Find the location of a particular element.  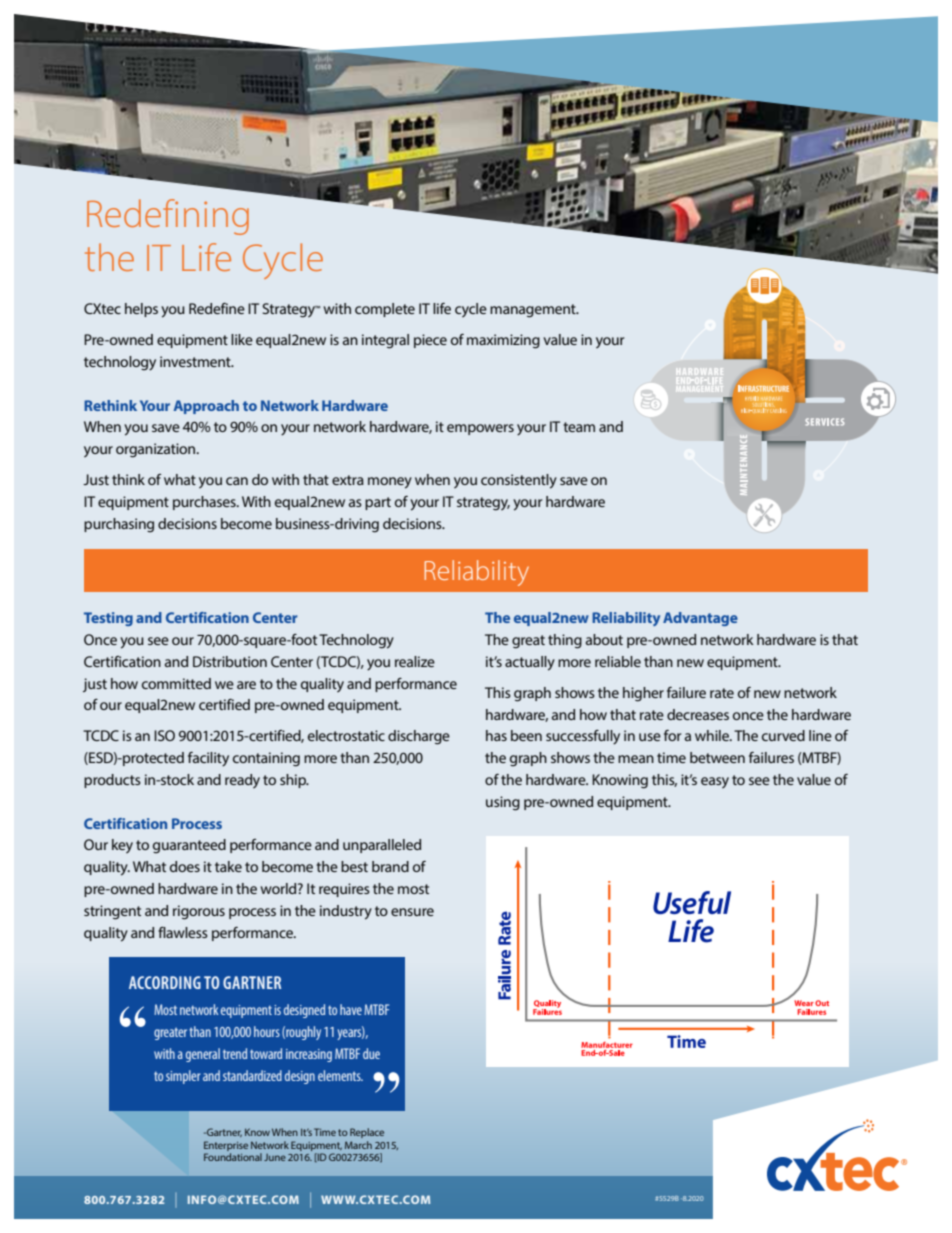

empowers is located at coordinates (480, 429).
